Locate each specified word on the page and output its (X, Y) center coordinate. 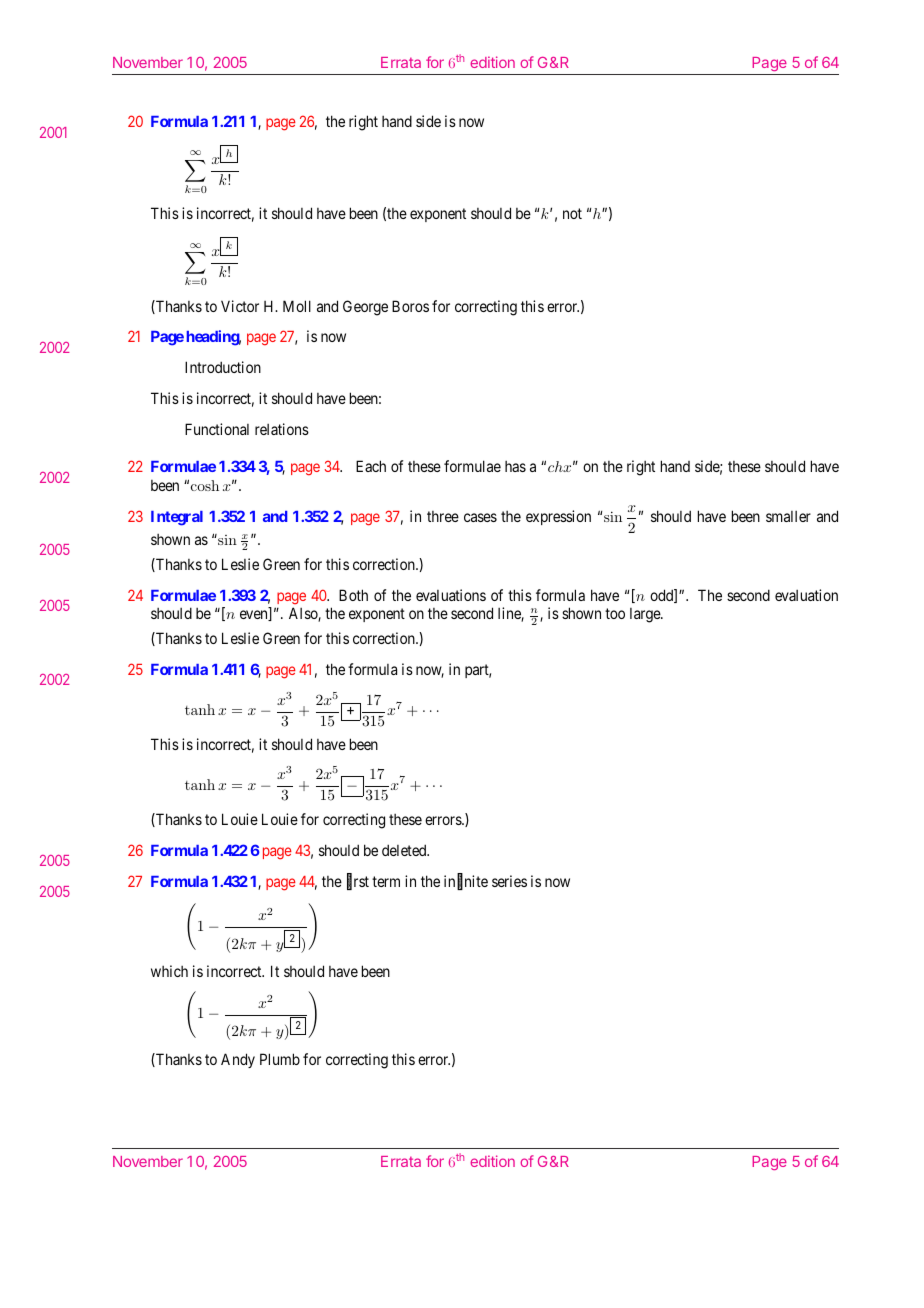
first (358, 882)
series (509, 881)
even (255, 615)
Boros (410, 306)
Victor (240, 306)
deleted (405, 850)
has (515, 466)
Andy (238, 1060)
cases (480, 517)
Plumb (280, 1059)
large (646, 615)
